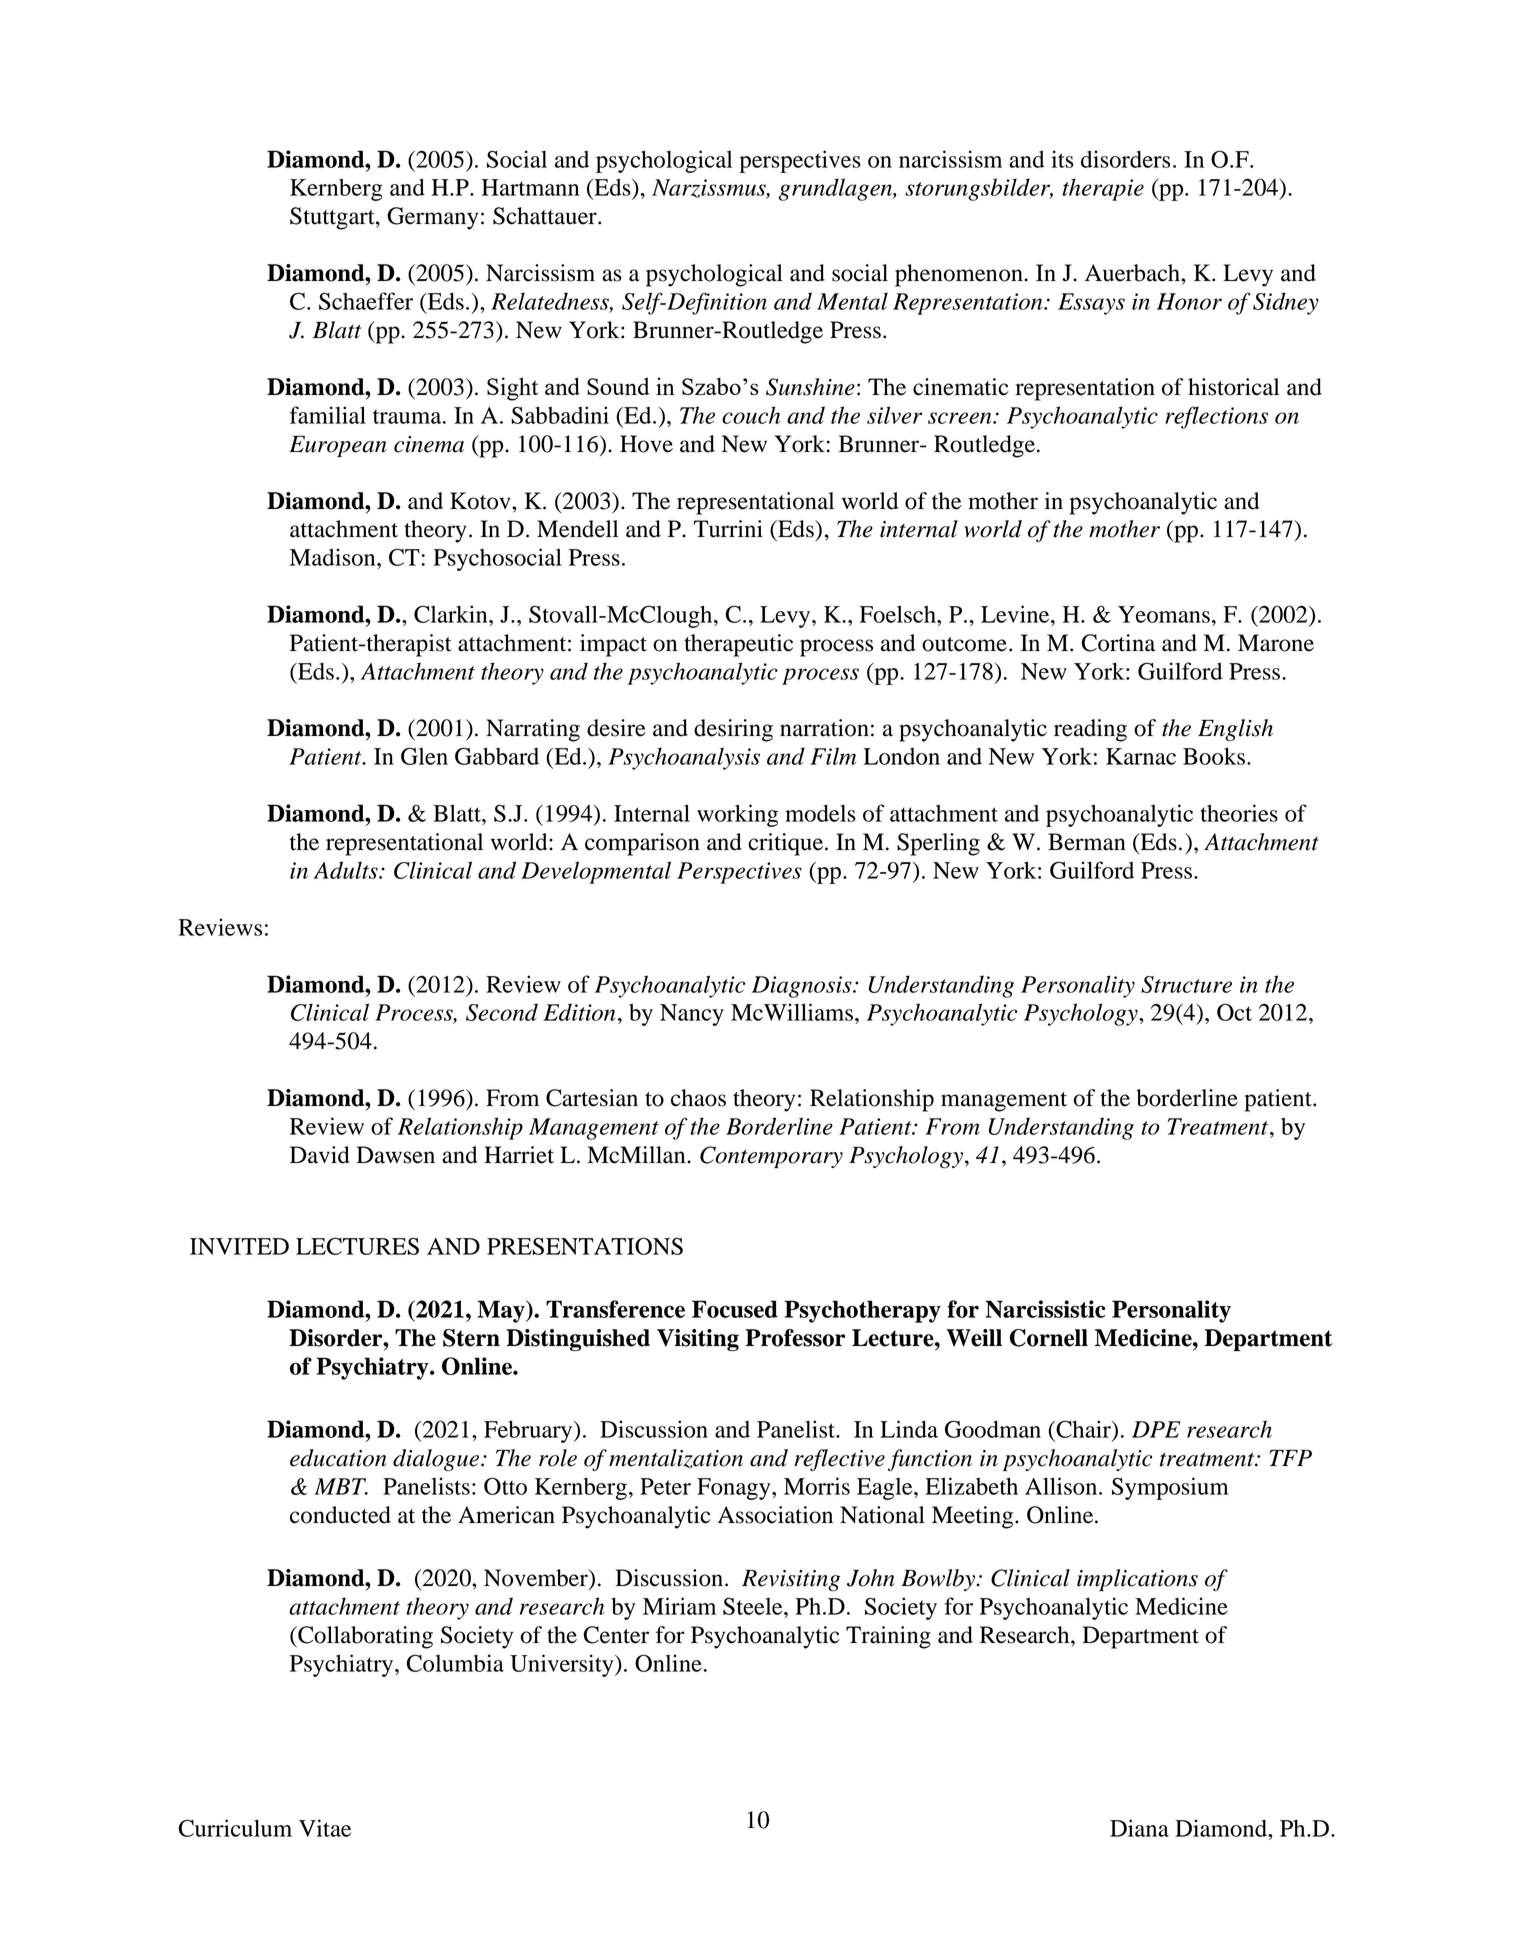  Describe the element at coordinates (1139, 1828) in the document. I see `Diana` at that location.
